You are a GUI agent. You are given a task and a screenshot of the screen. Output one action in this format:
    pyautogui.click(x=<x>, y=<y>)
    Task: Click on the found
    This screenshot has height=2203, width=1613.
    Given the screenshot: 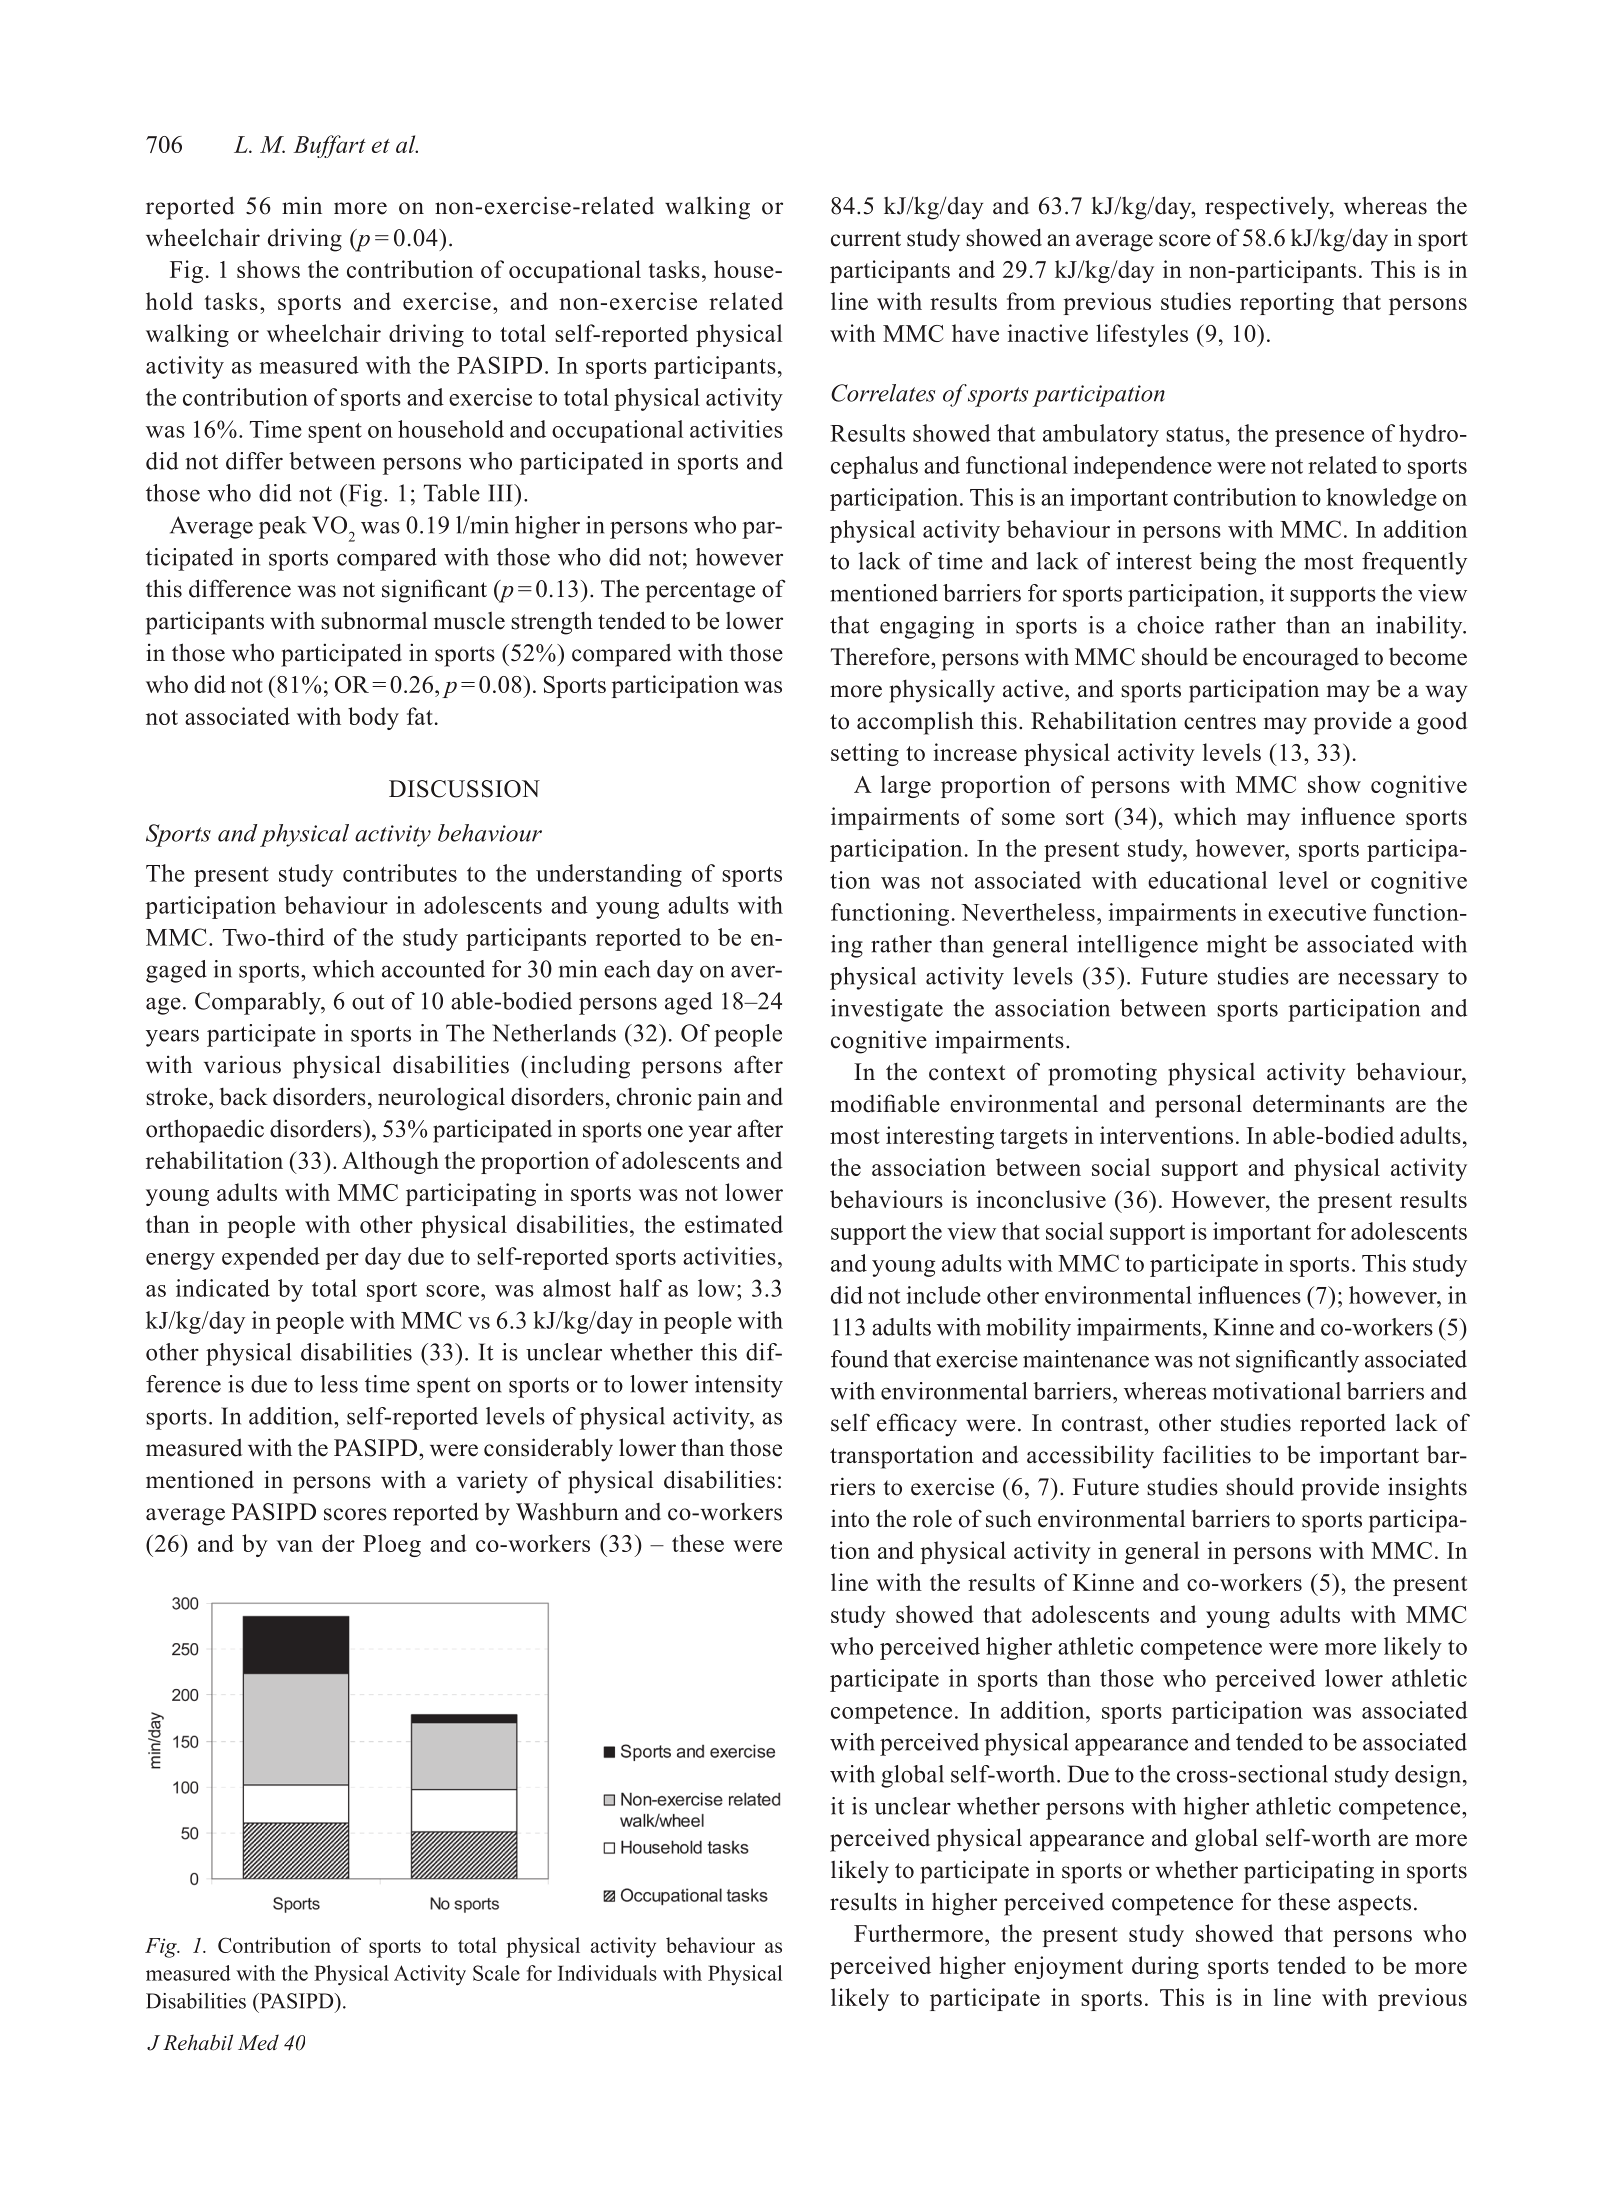 What is the action you would take?
    pyautogui.click(x=859, y=1359)
